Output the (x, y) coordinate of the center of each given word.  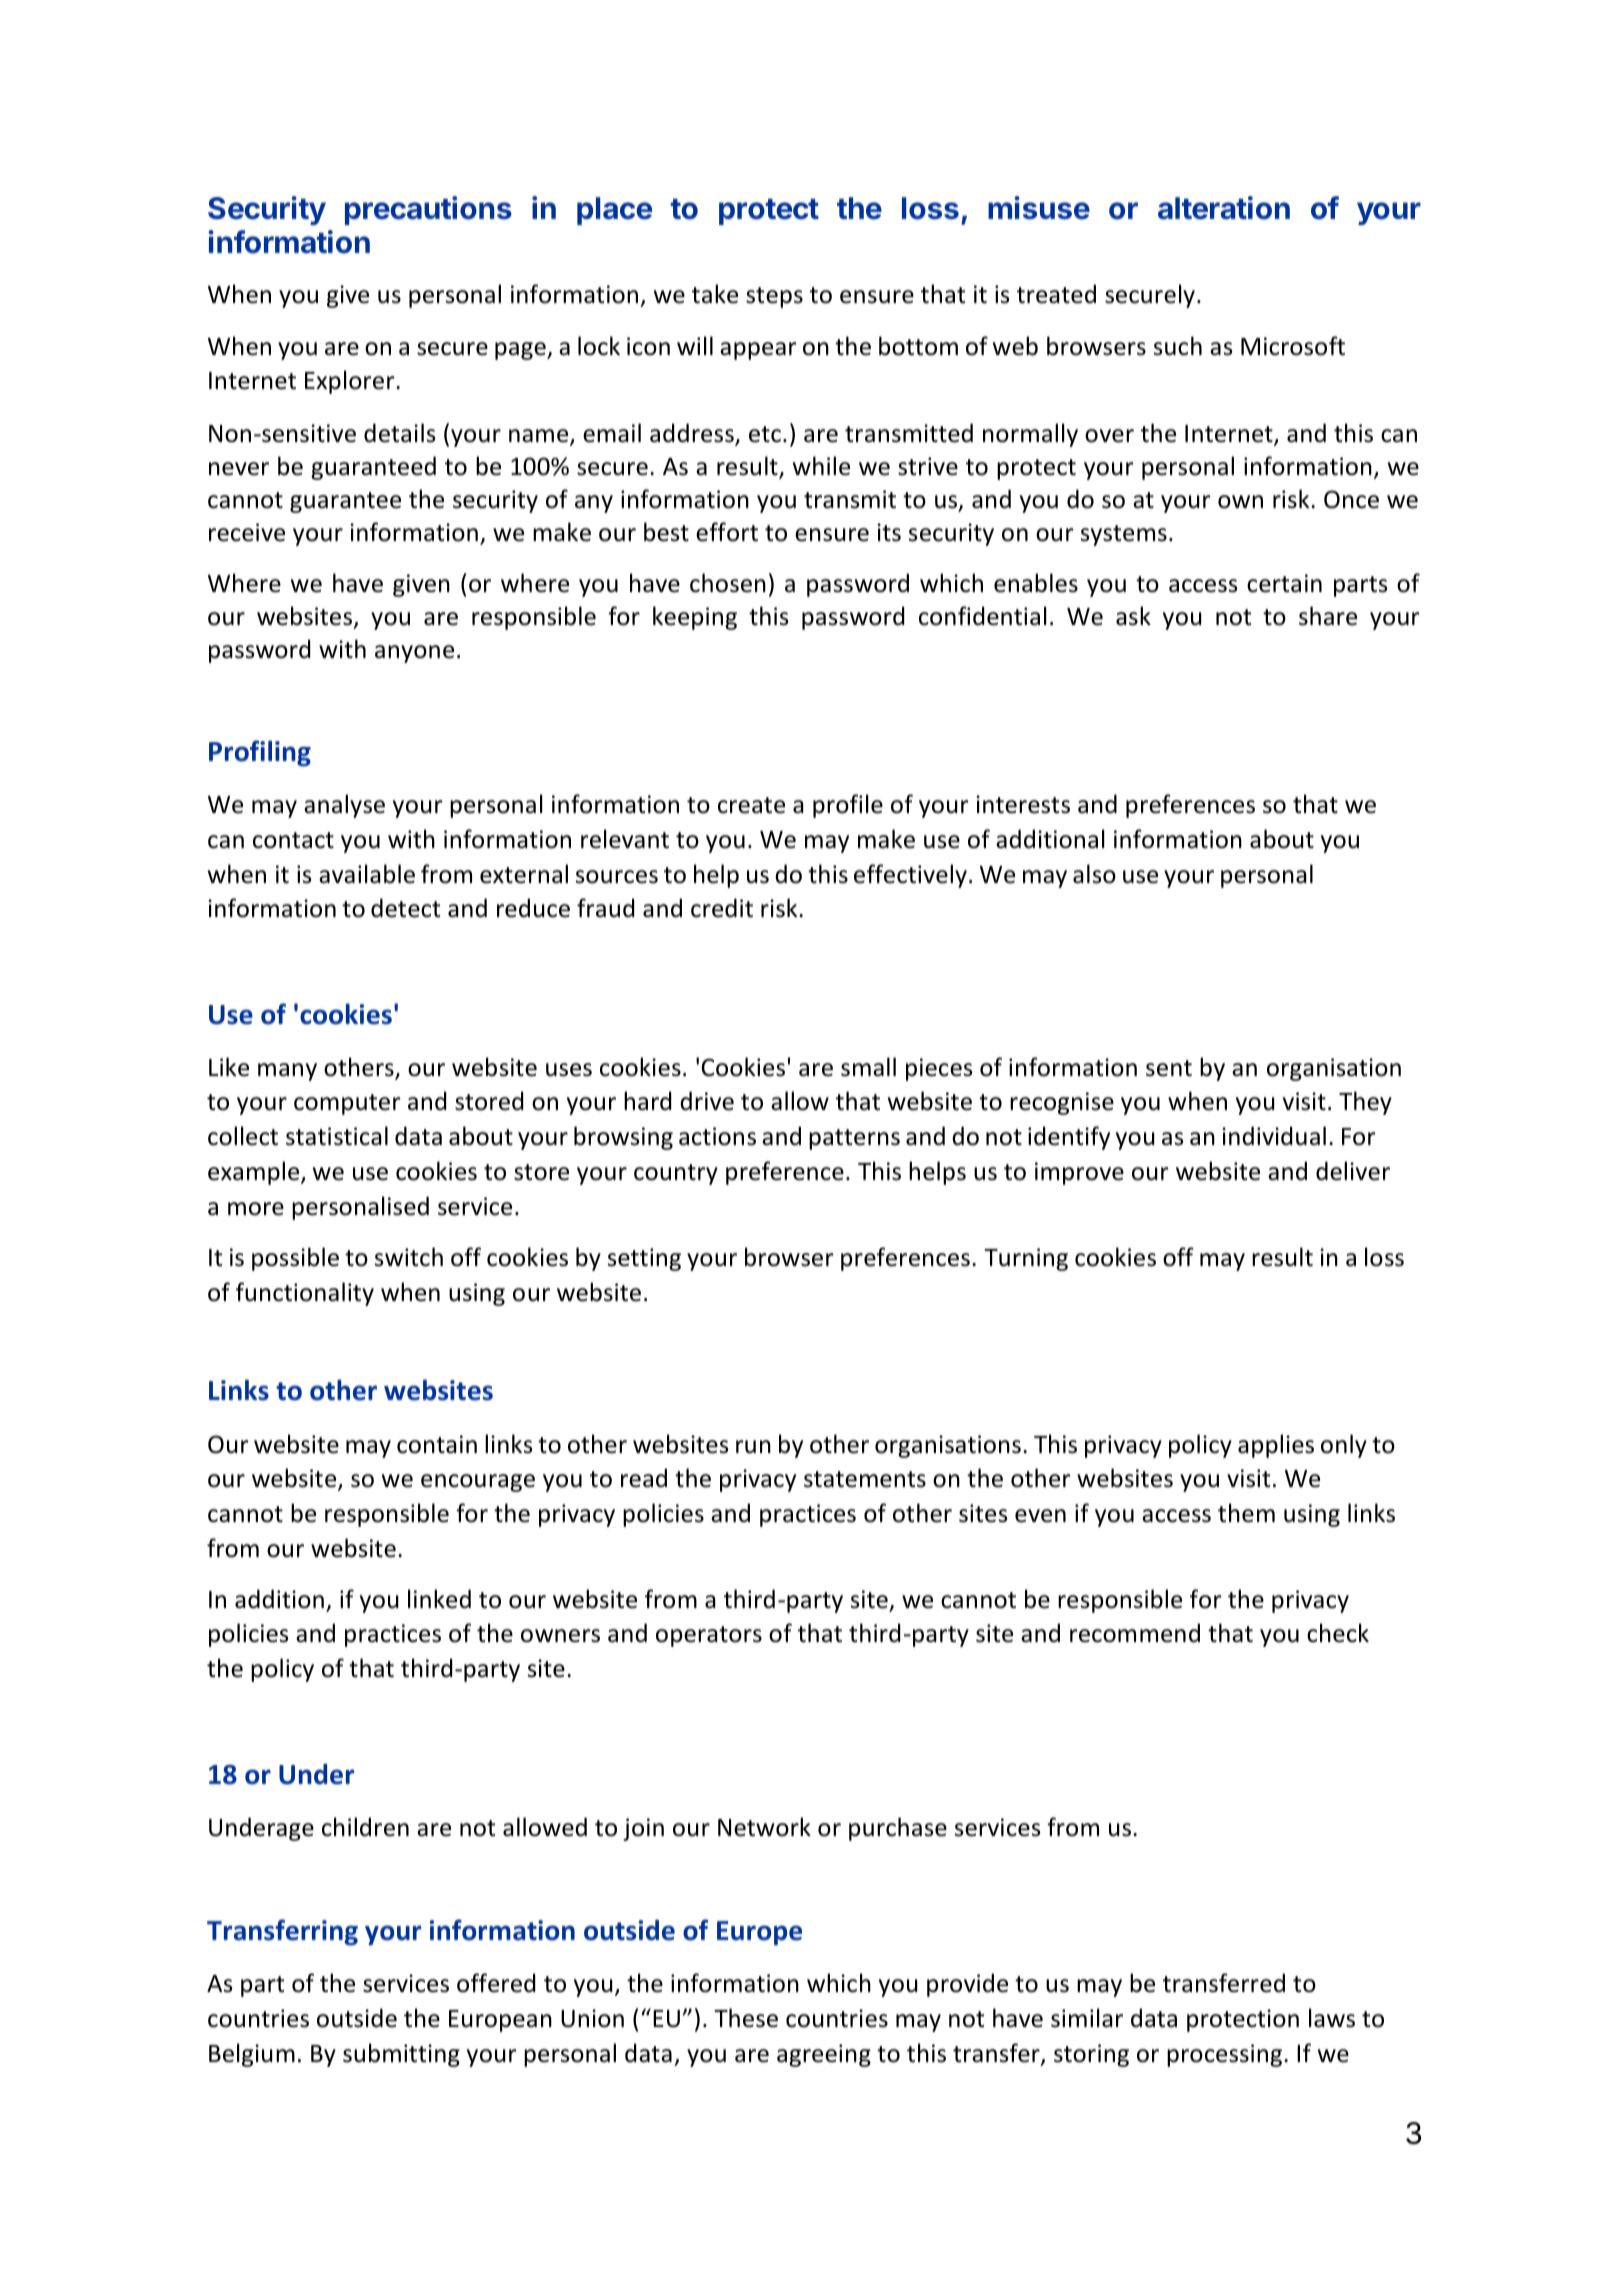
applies (1276, 1446)
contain (437, 1444)
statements (865, 1479)
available (367, 874)
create (751, 805)
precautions (428, 210)
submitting (401, 2055)
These (746, 2018)
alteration (1224, 208)
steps (774, 297)
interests (1023, 804)
